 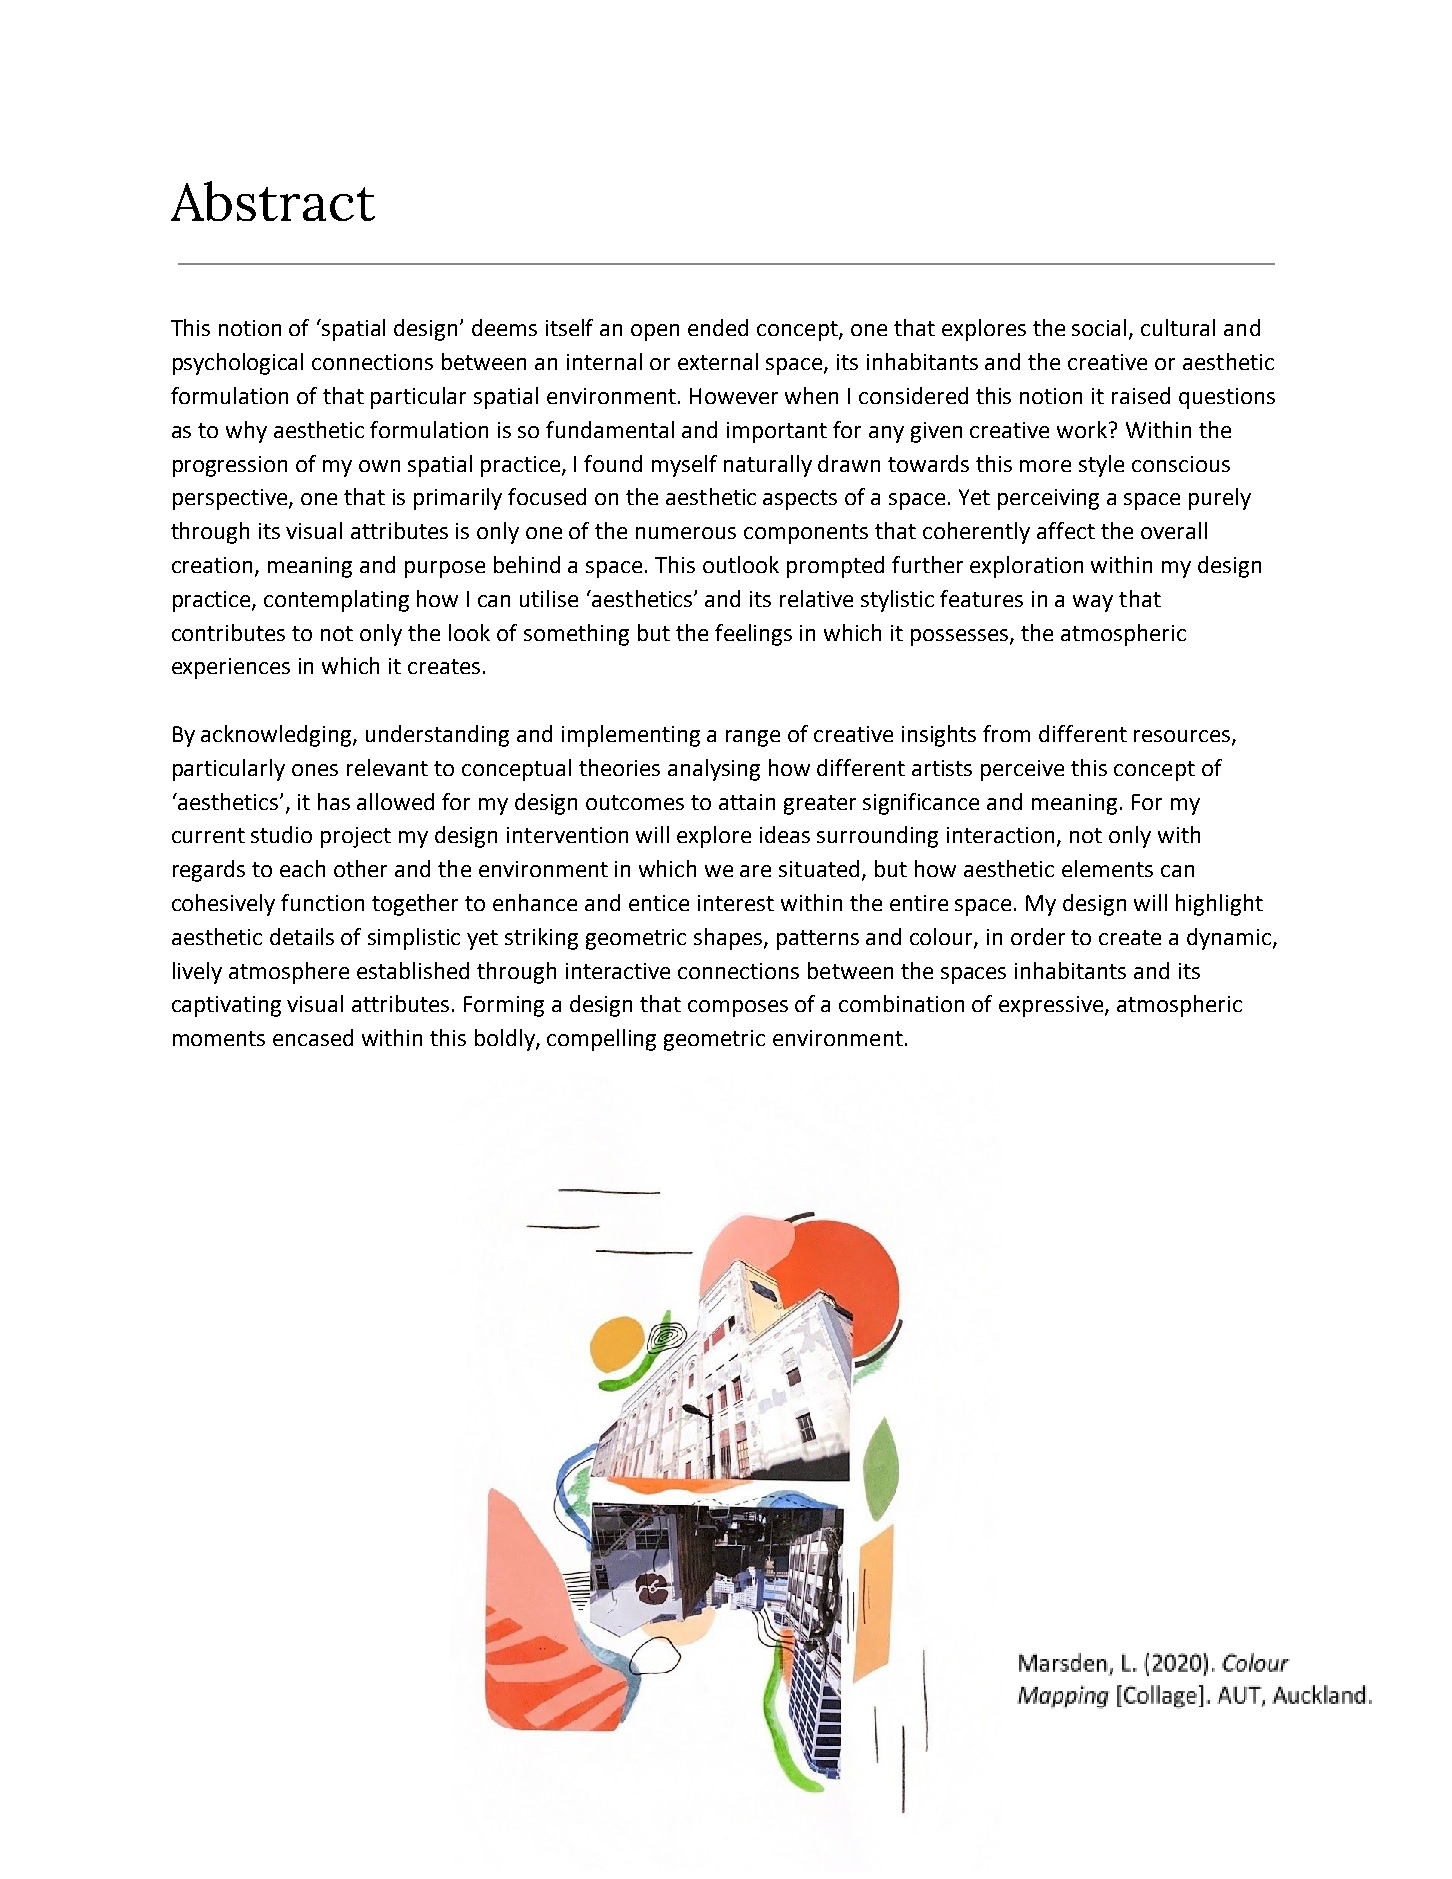 What do you see at coordinates (1101, 329) in the screenshot?
I see `social` at bounding box center [1101, 329].
